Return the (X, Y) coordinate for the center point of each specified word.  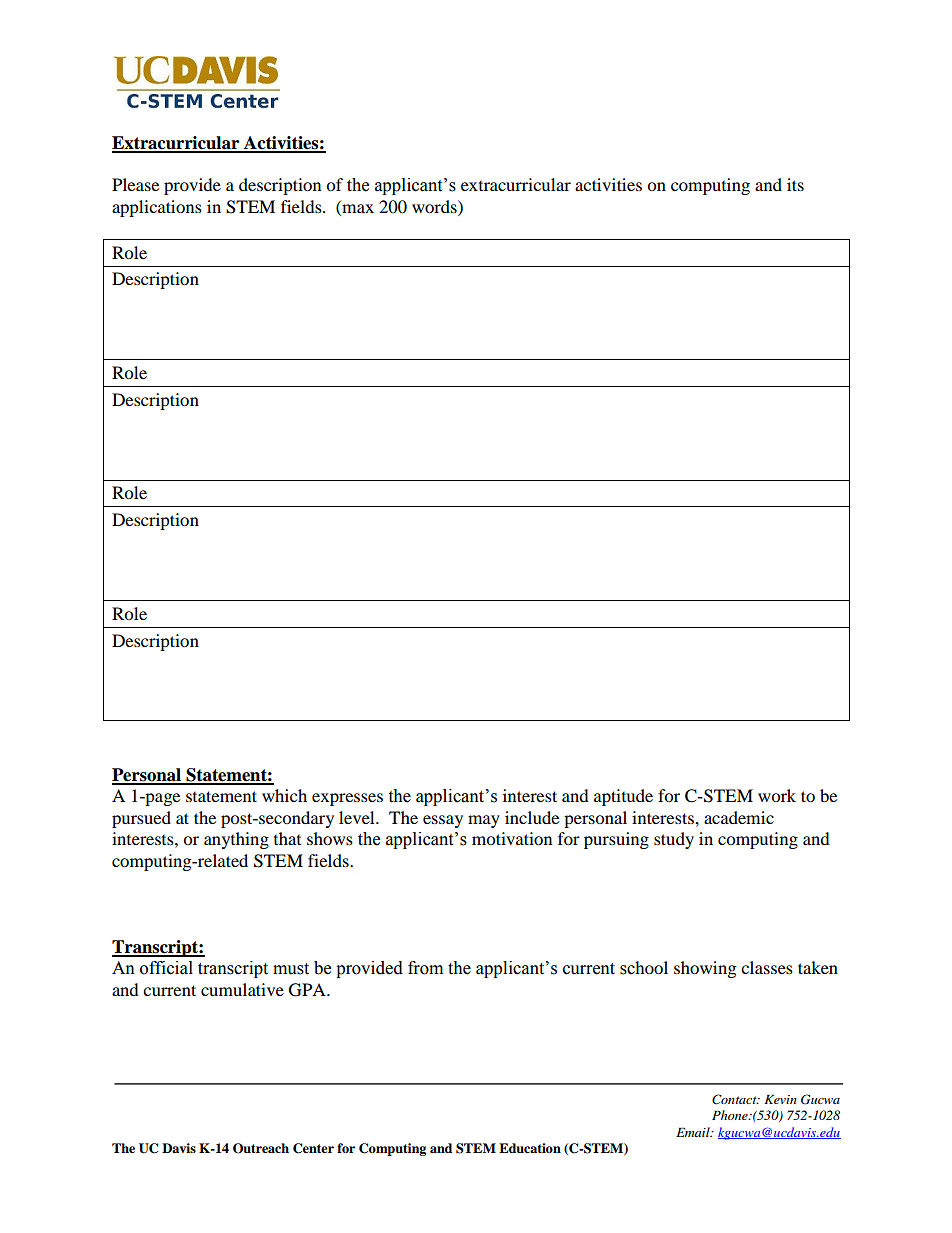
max (358, 208)
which (284, 795)
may (484, 821)
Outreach (261, 1148)
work (777, 795)
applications (157, 208)
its (795, 184)
